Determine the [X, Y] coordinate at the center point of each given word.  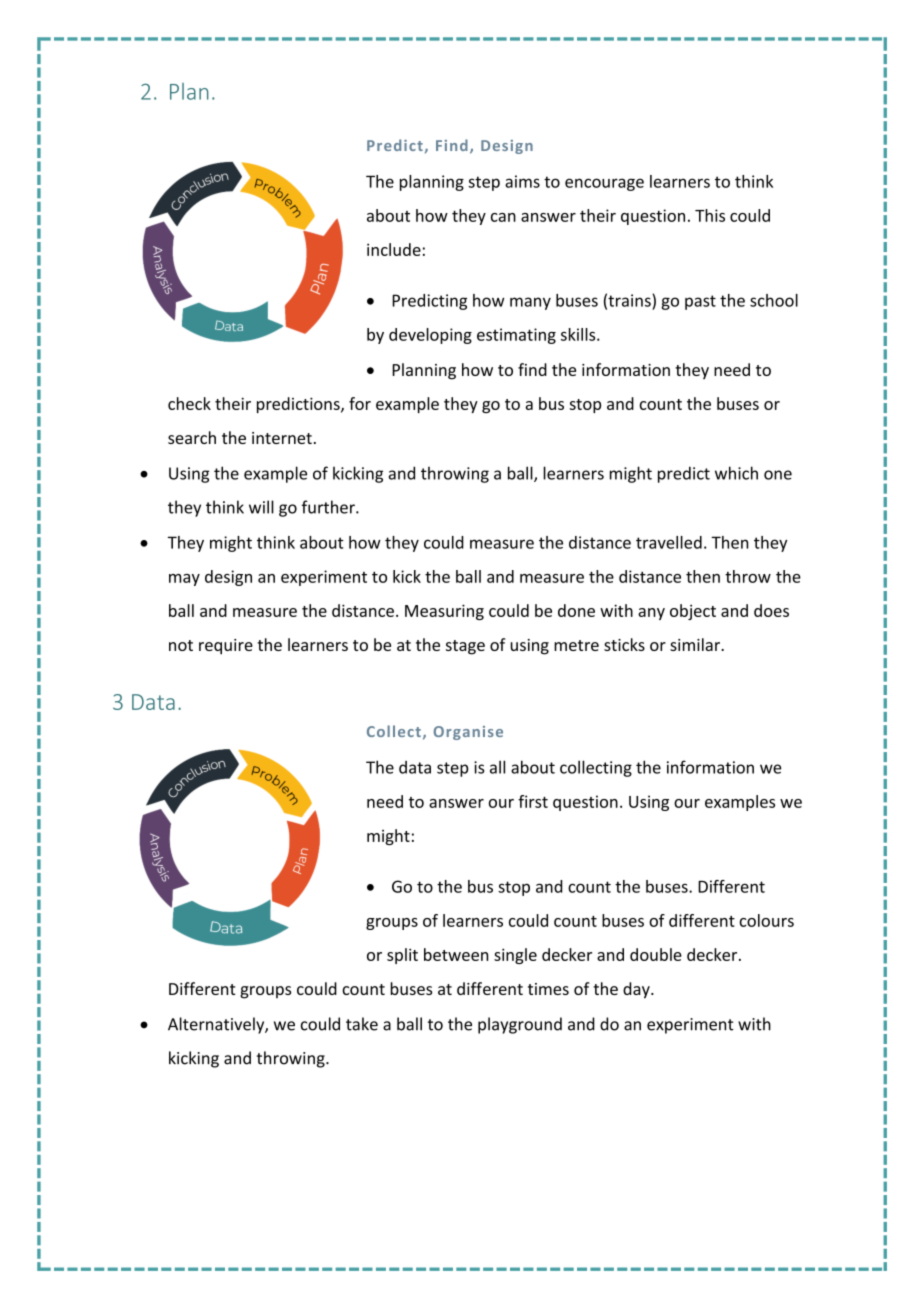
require [226, 647]
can [503, 217]
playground [520, 1025]
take [362, 1024]
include [394, 249]
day [637, 990]
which [736, 473]
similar [696, 644]
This [710, 215]
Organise [468, 733]
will [261, 507]
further [329, 507]
